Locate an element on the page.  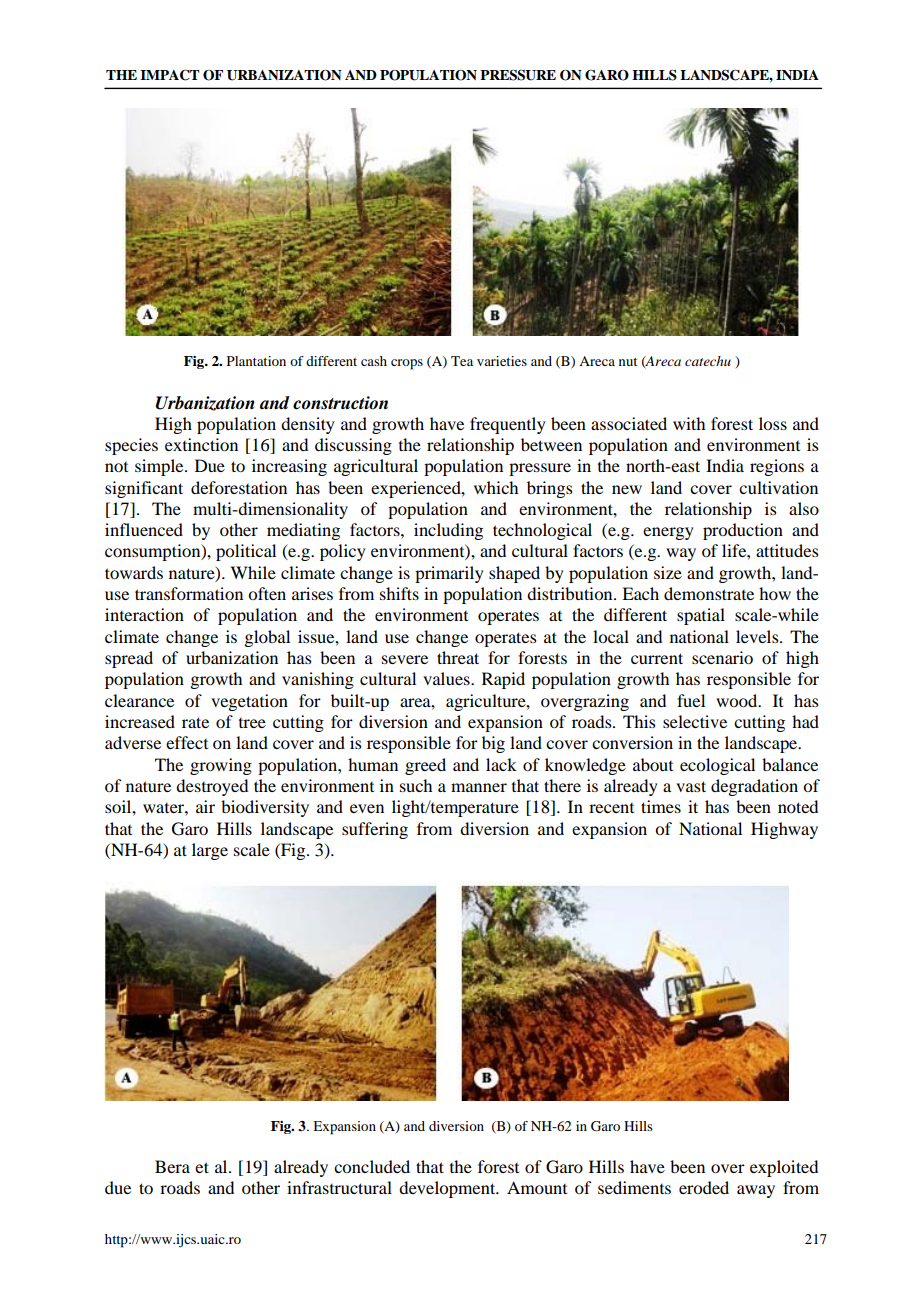
nut is located at coordinates (628, 362).
